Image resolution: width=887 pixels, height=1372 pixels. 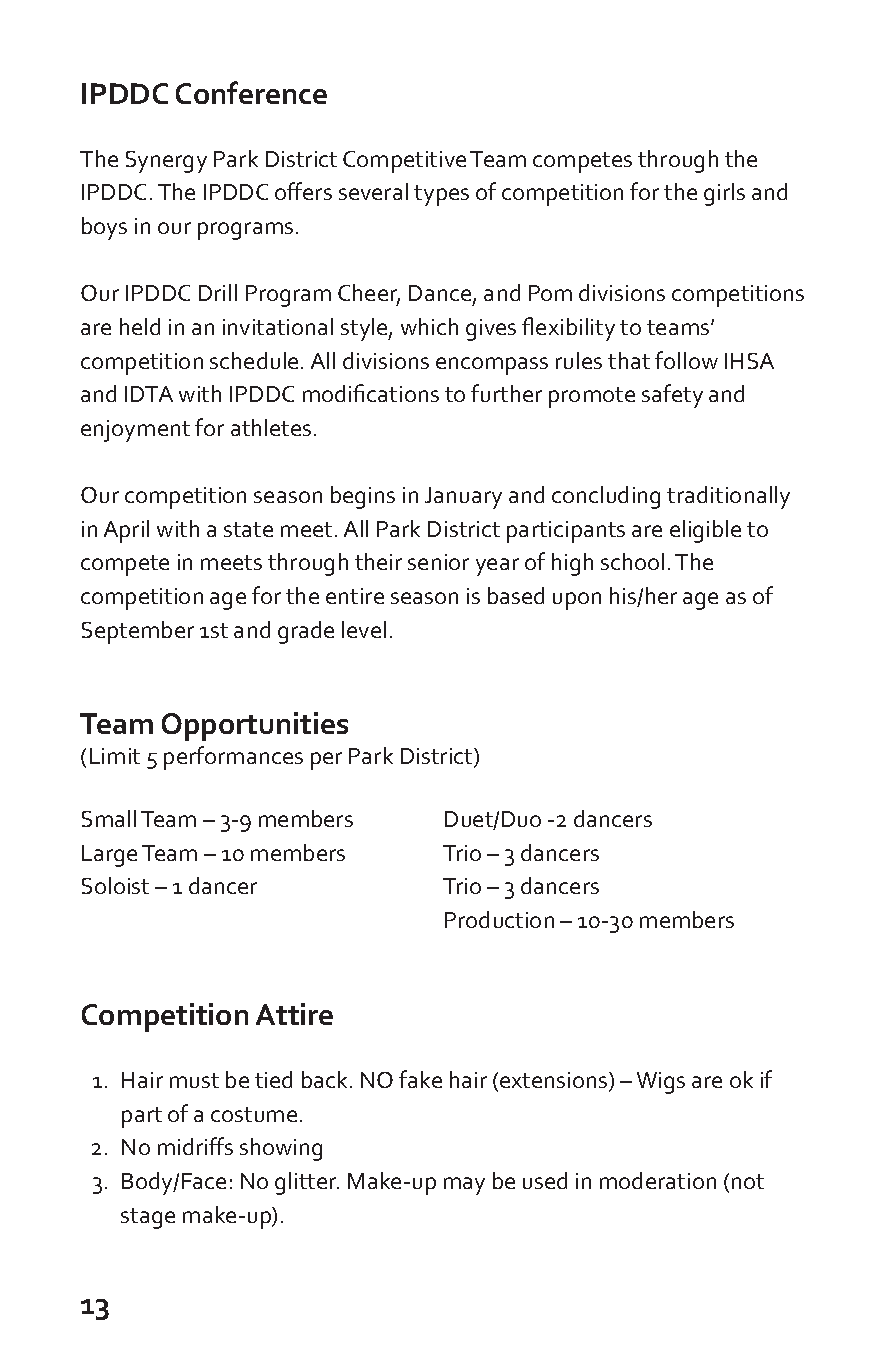 I want to click on modifications, so click(x=371, y=393).
